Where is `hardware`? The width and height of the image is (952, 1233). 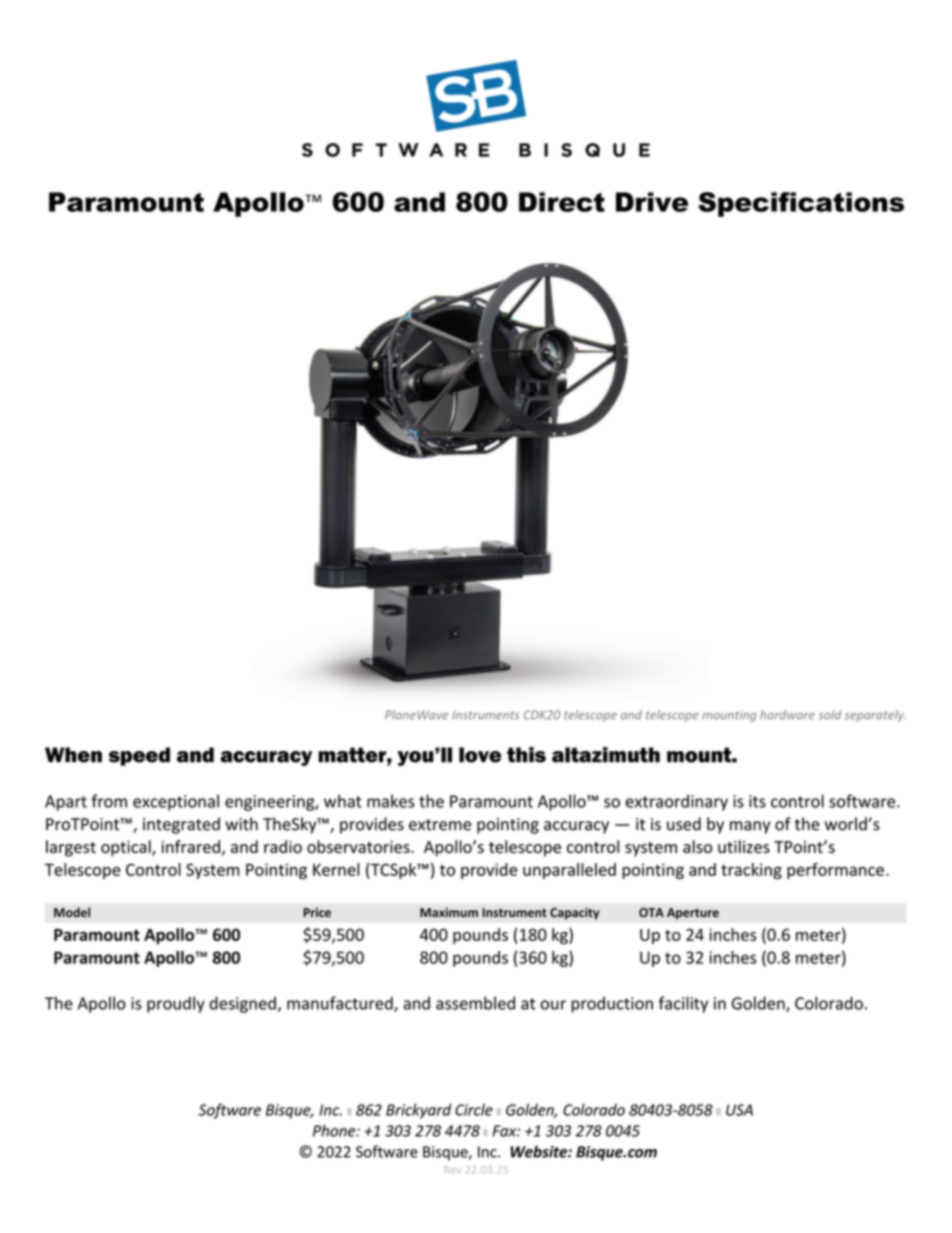
hardware is located at coordinates (787, 715).
